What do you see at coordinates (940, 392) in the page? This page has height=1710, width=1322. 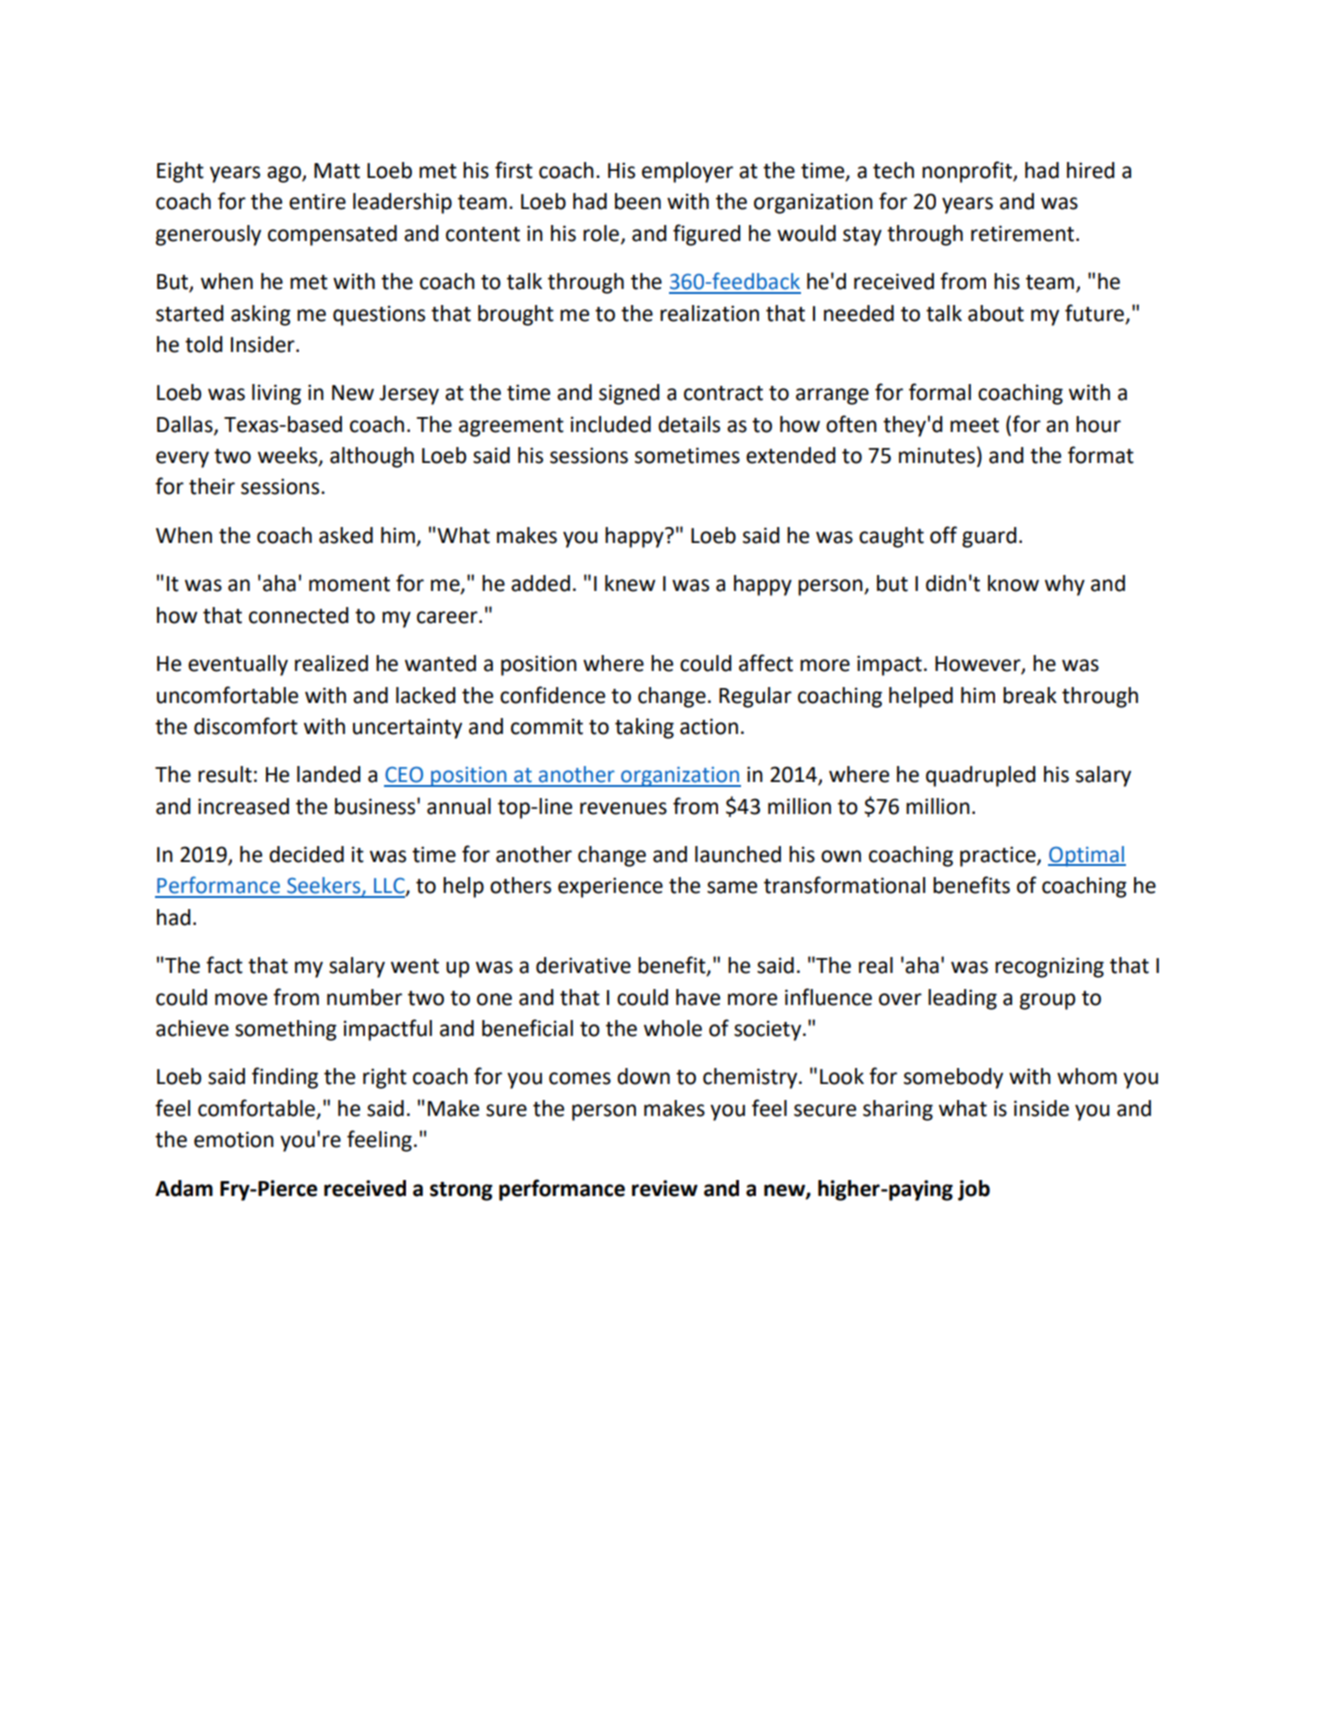 I see `formal` at bounding box center [940, 392].
